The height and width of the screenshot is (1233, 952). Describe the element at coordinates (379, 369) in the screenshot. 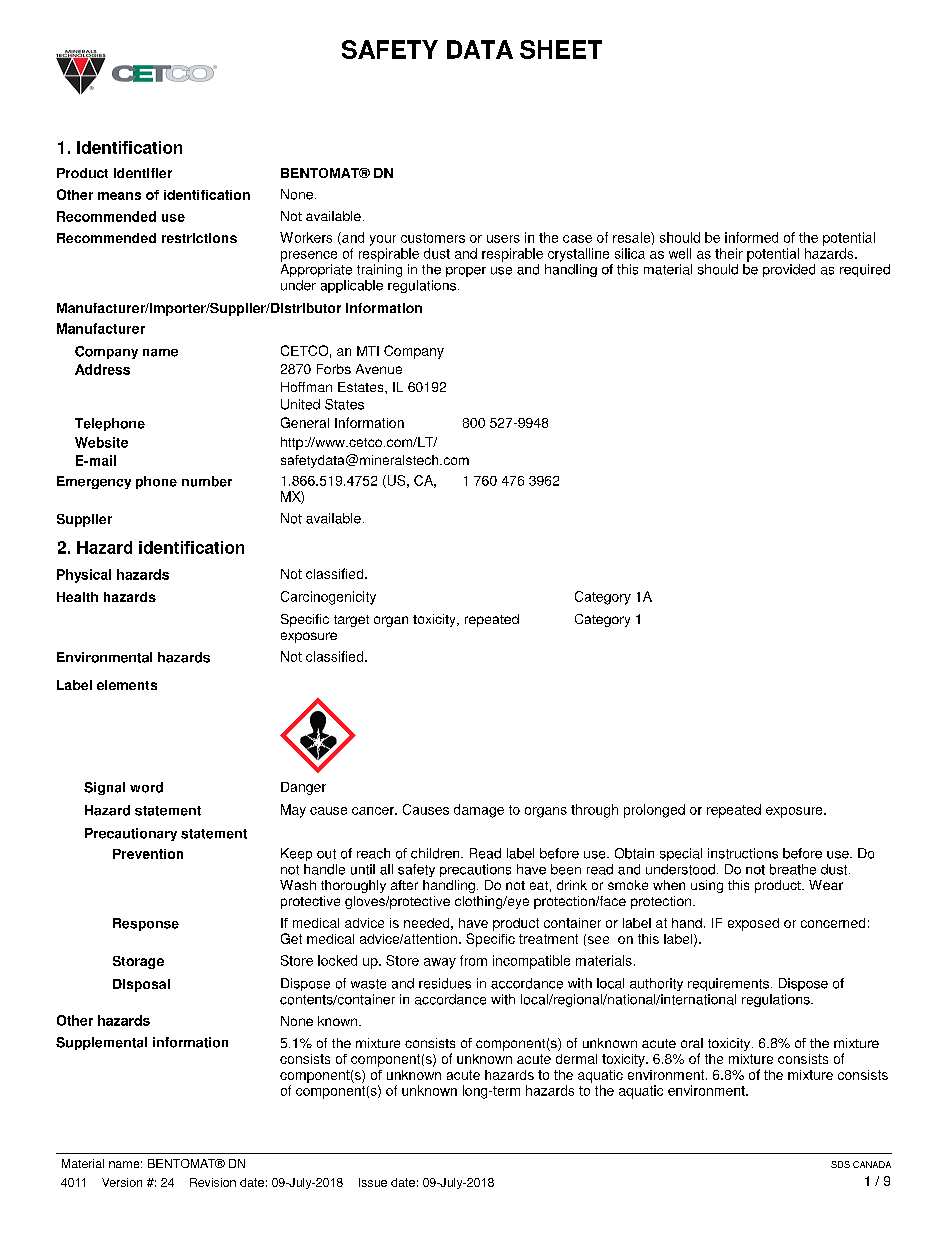

I see `Avenue` at that location.
